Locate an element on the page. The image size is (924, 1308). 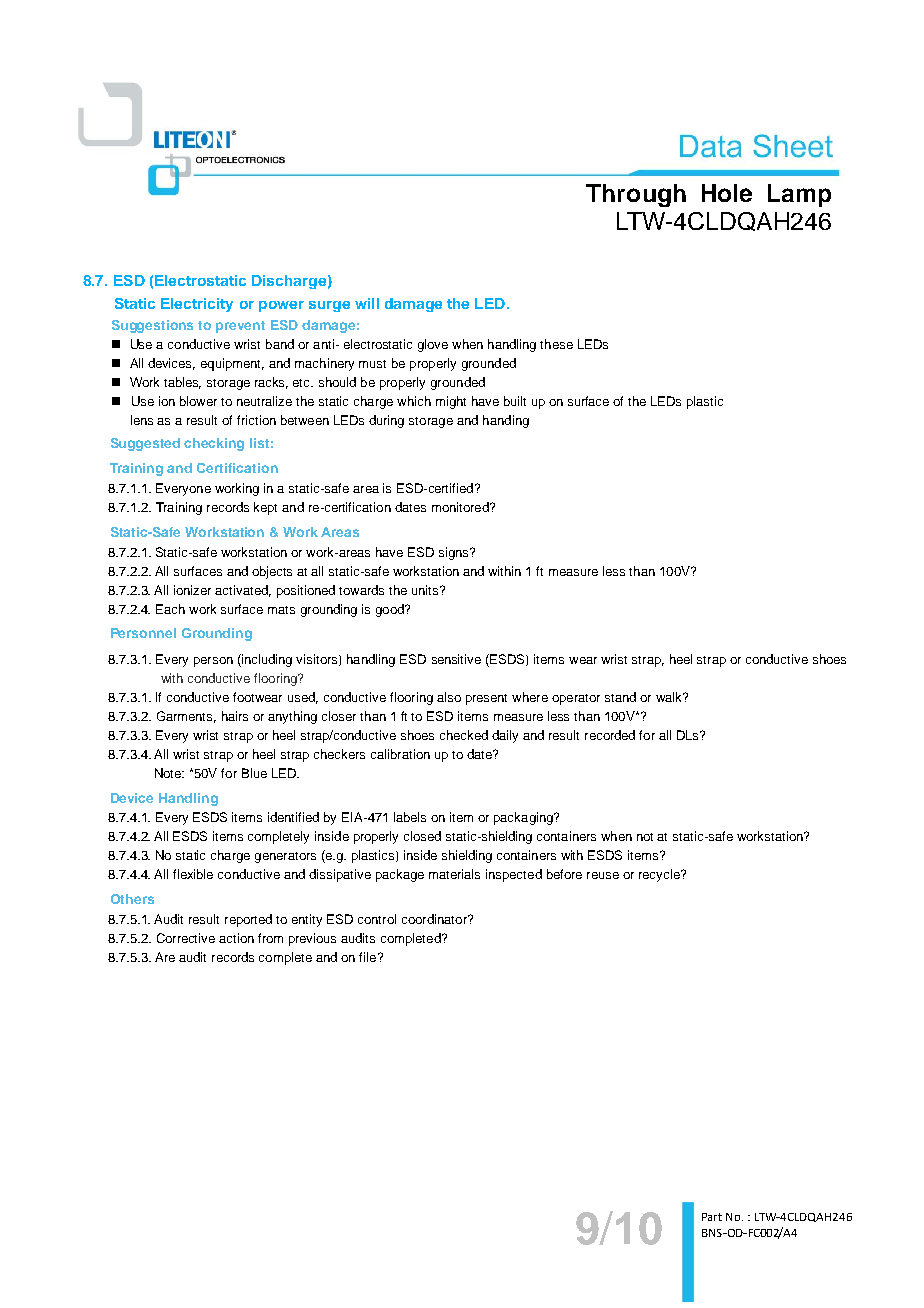
built is located at coordinates (515, 401).
